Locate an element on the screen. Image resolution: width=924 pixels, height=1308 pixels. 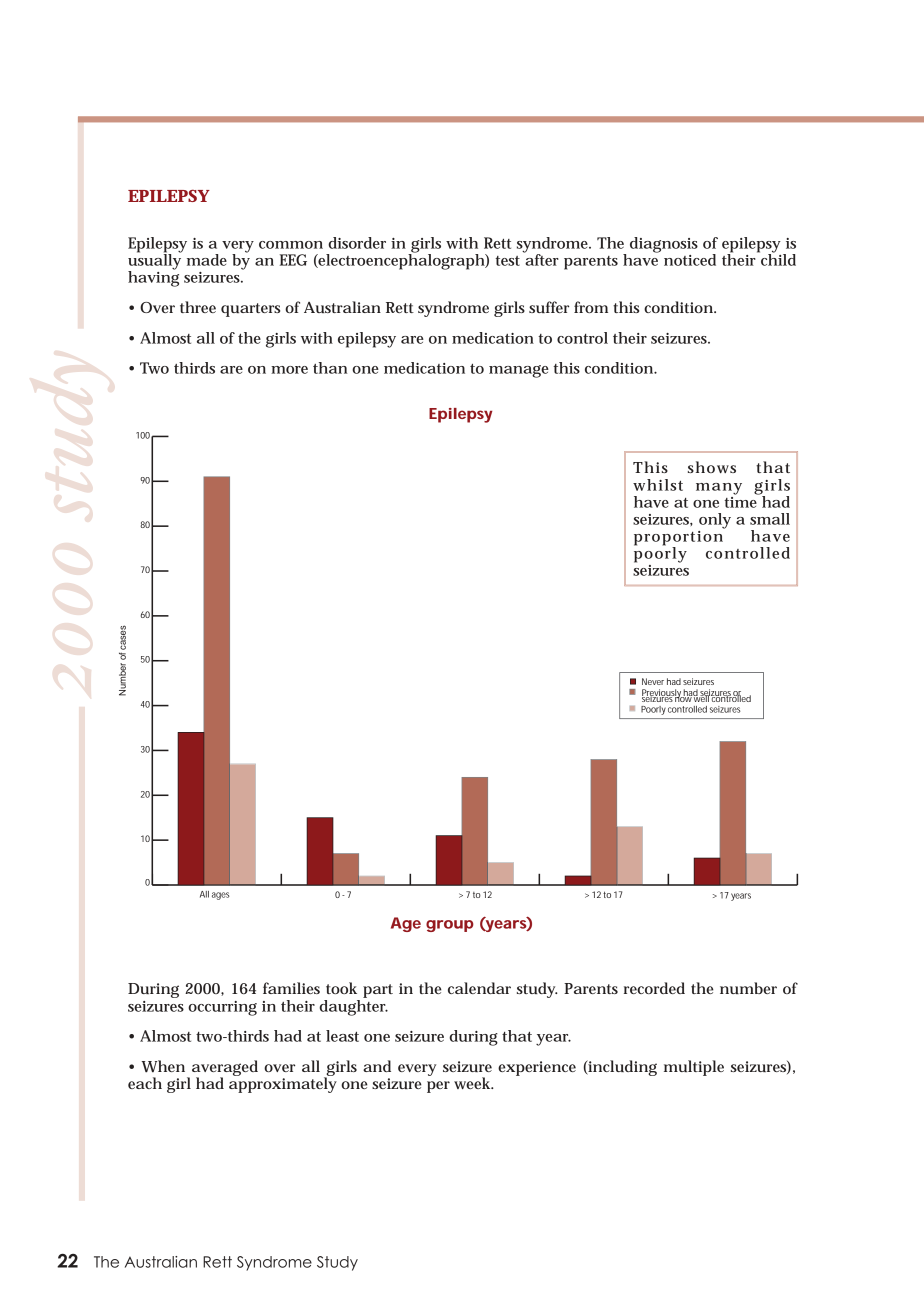
made is located at coordinates (207, 260).
